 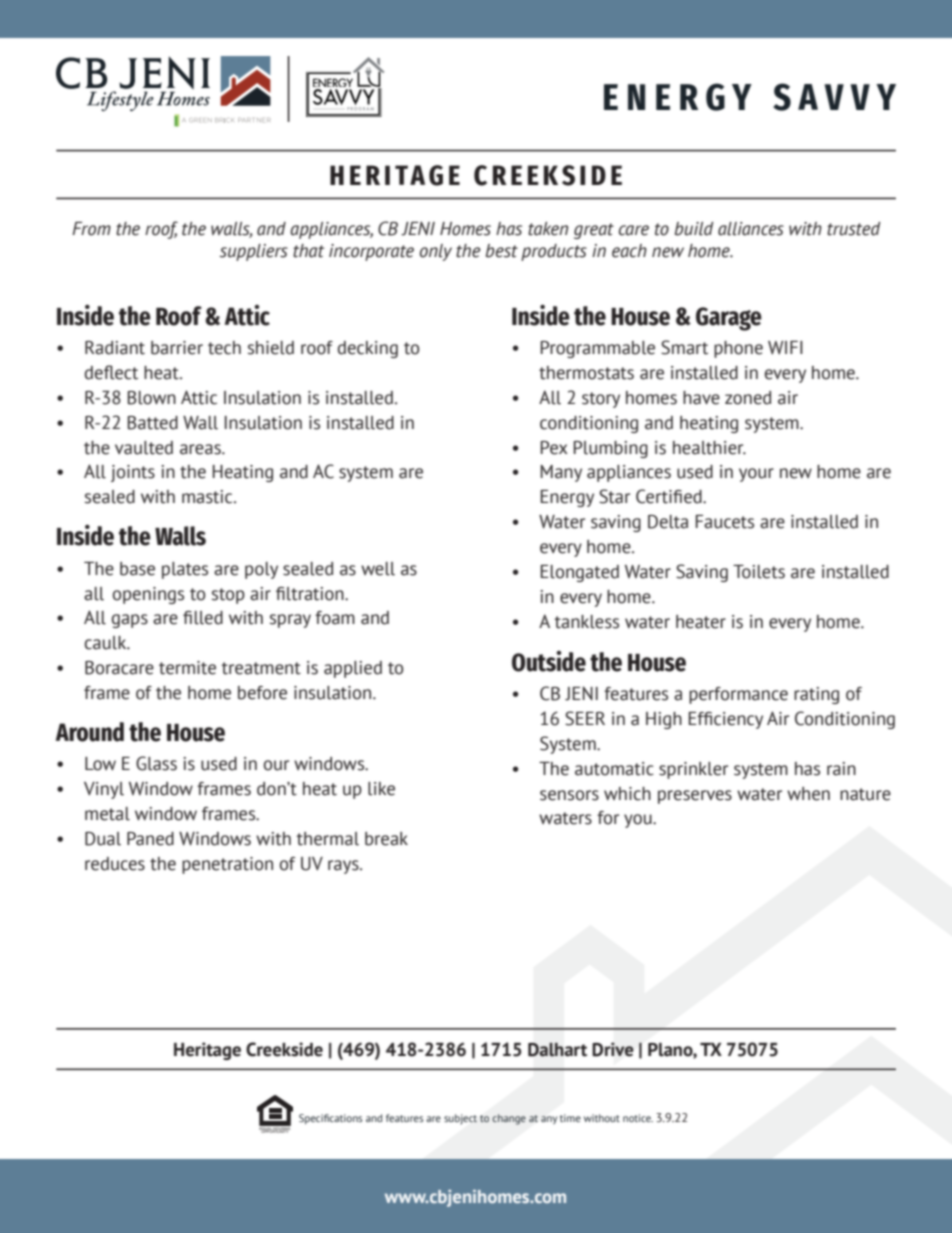 What do you see at coordinates (460, 1119) in the screenshot?
I see `subject` at bounding box center [460, 1119].
